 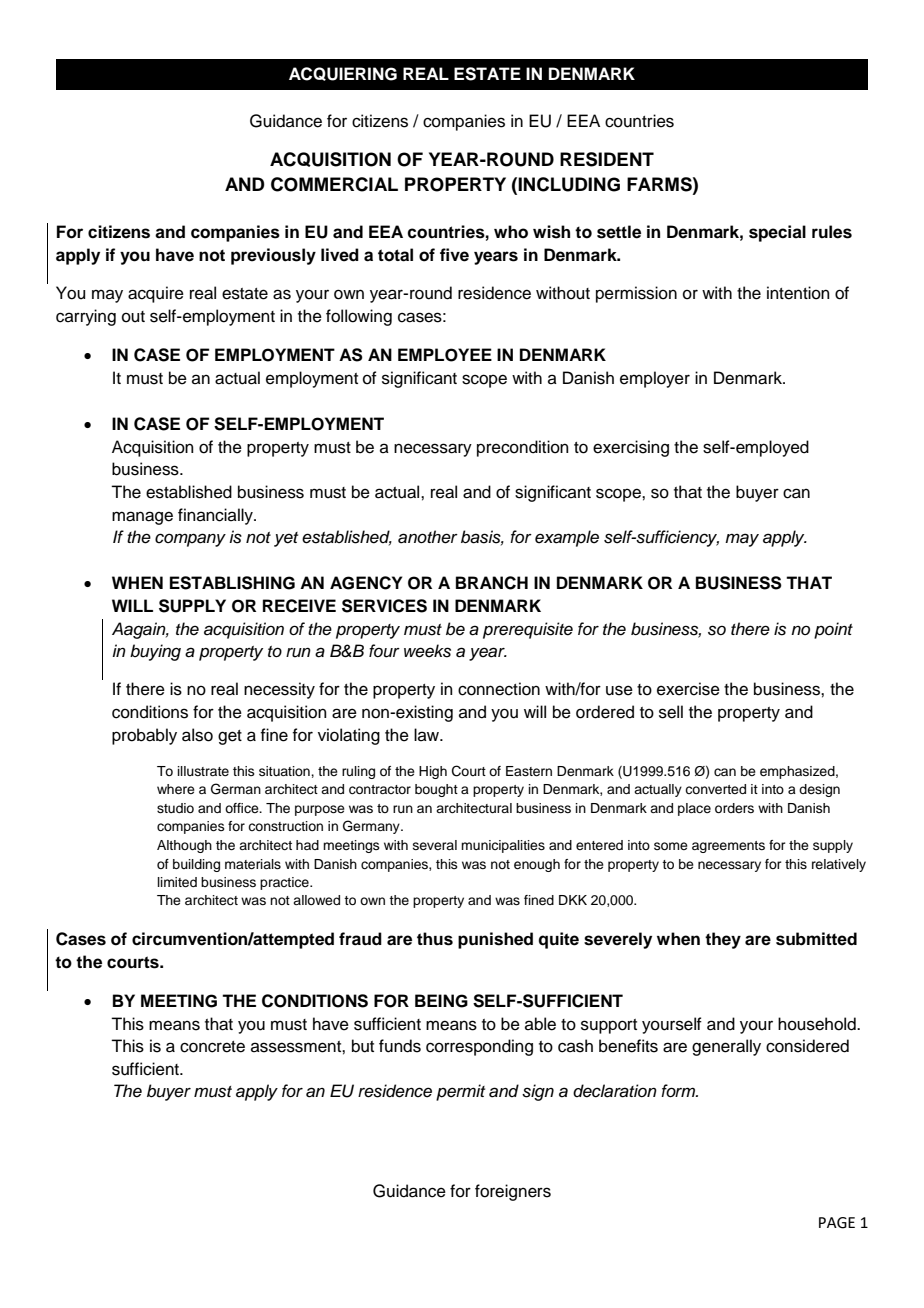 I want to click on previously, so click(x=273, y=256).
